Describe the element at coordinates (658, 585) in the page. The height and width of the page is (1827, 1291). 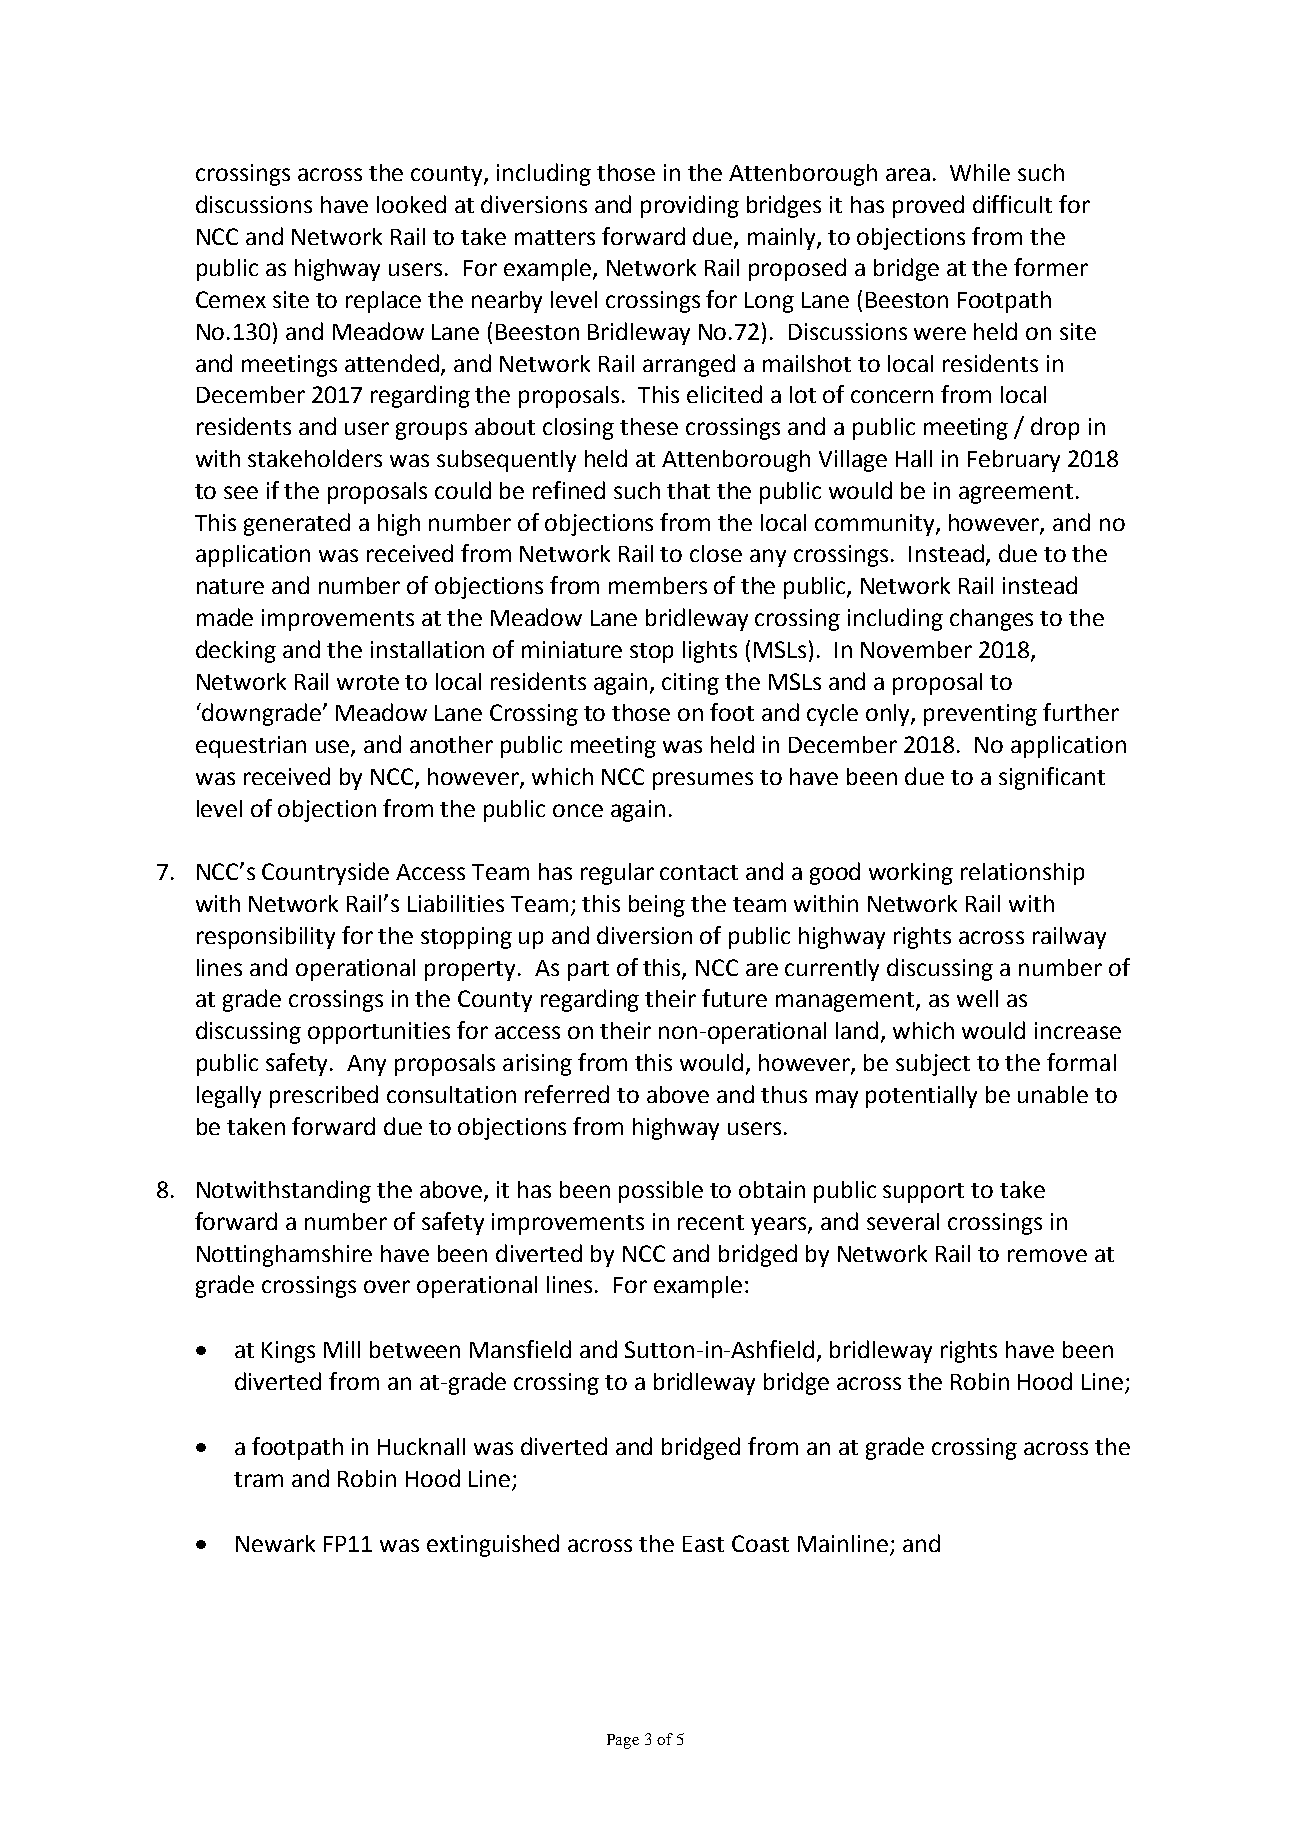
I see `members` at that location.
